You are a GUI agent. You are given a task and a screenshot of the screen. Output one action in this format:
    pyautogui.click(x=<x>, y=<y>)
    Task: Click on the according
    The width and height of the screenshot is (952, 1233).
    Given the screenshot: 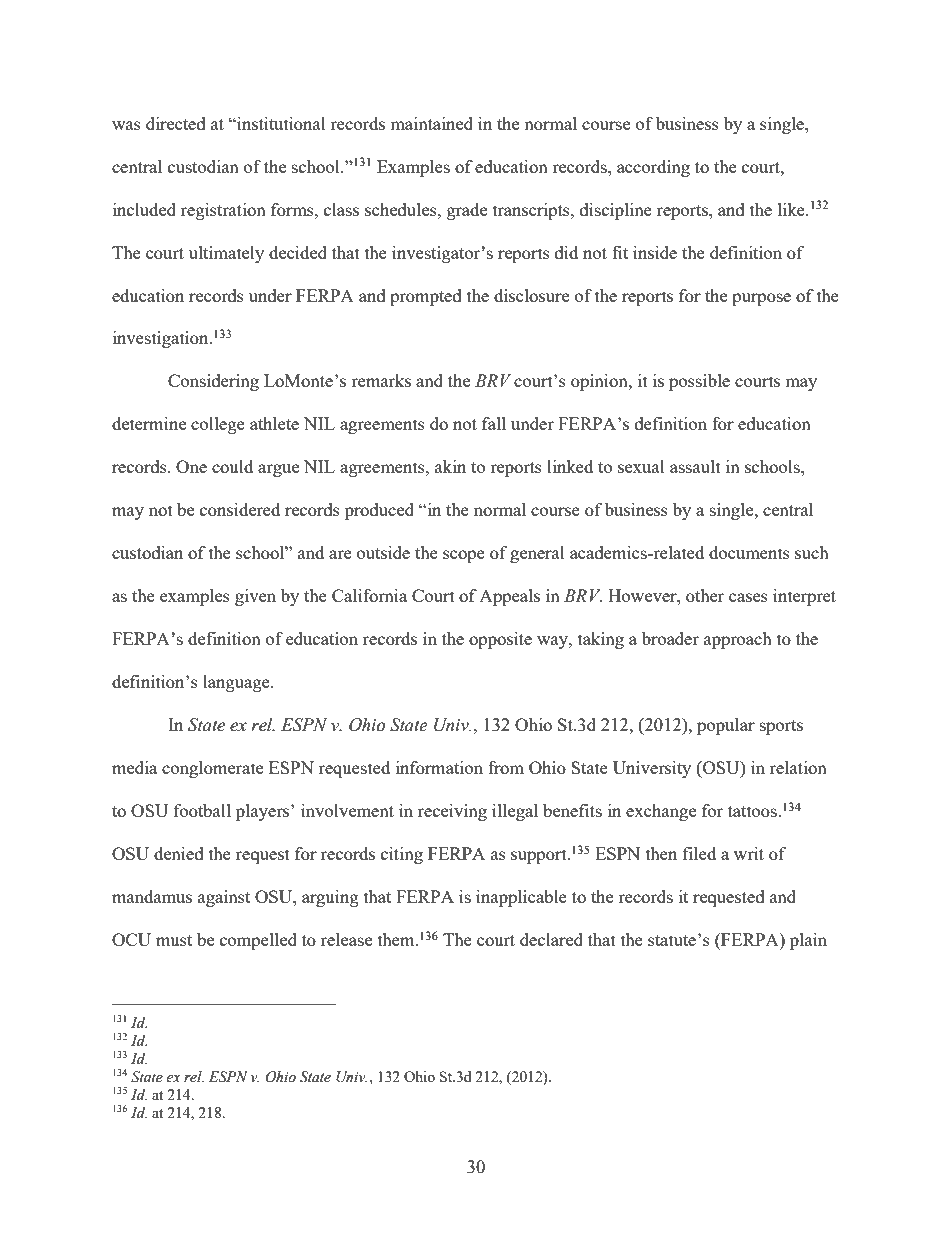 What is the action you would take?
    pyautogui.click(x=653, y=168)
